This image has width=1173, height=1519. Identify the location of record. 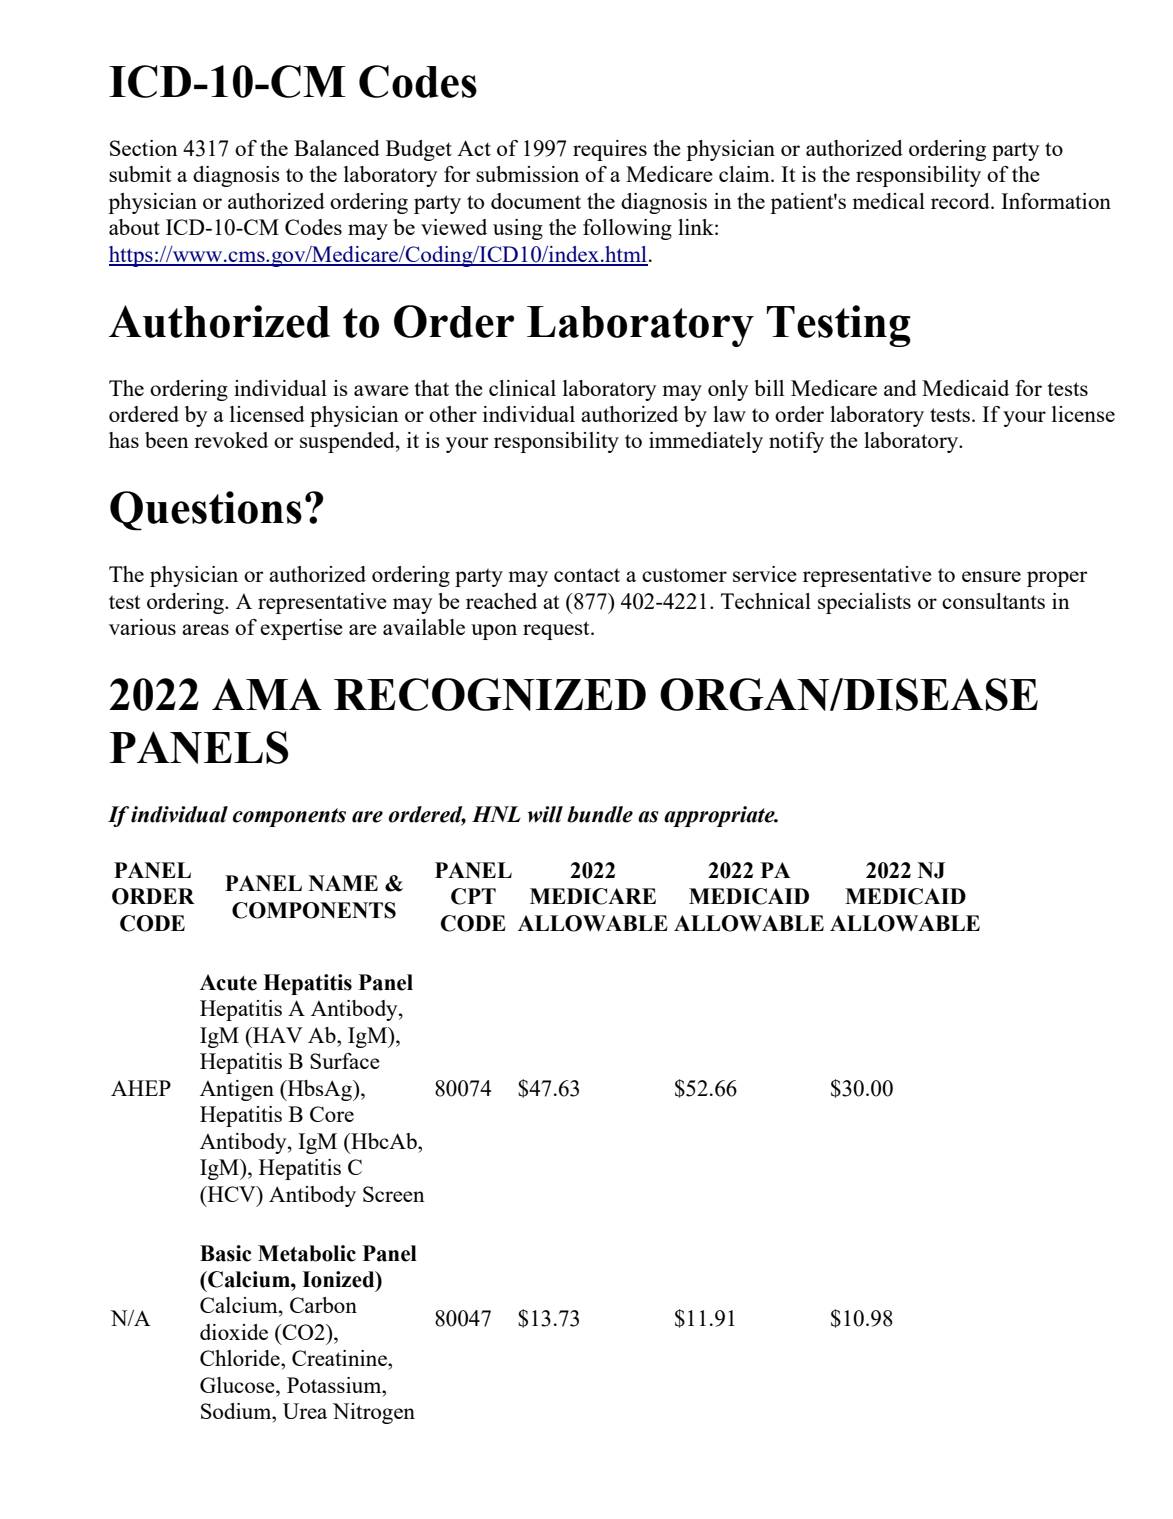
(961, 201).
